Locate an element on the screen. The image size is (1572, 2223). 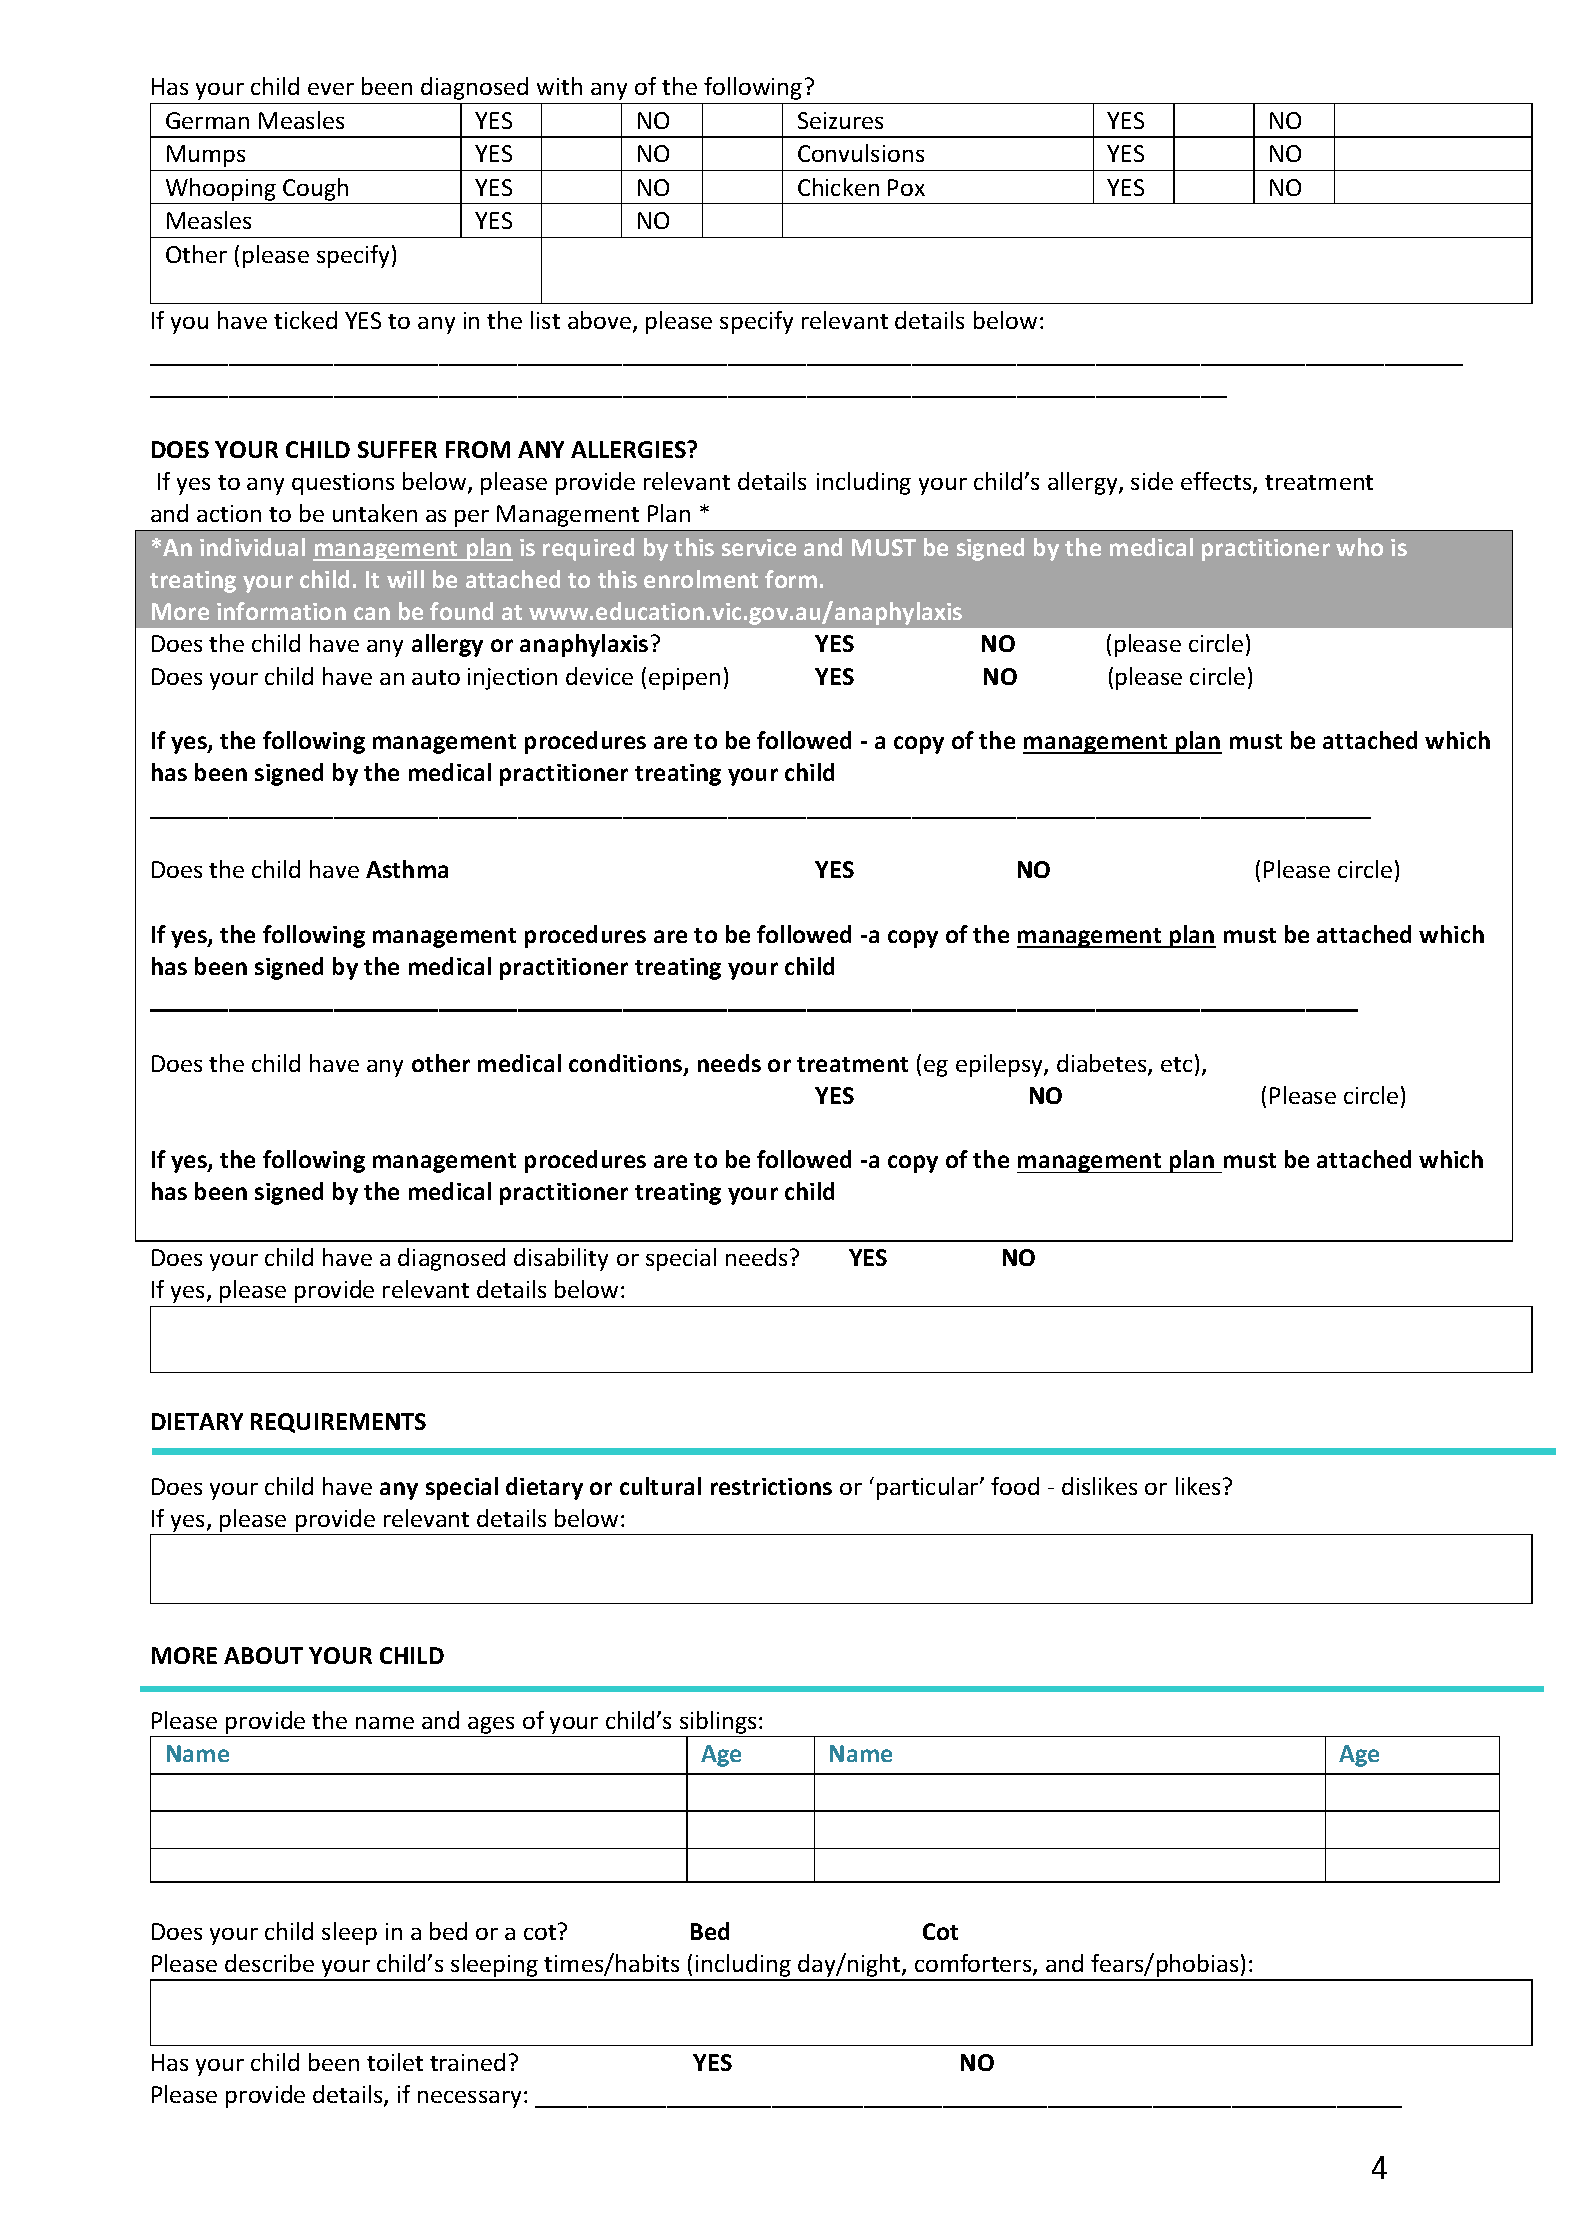
questions is located at coordinates (343, 484).
